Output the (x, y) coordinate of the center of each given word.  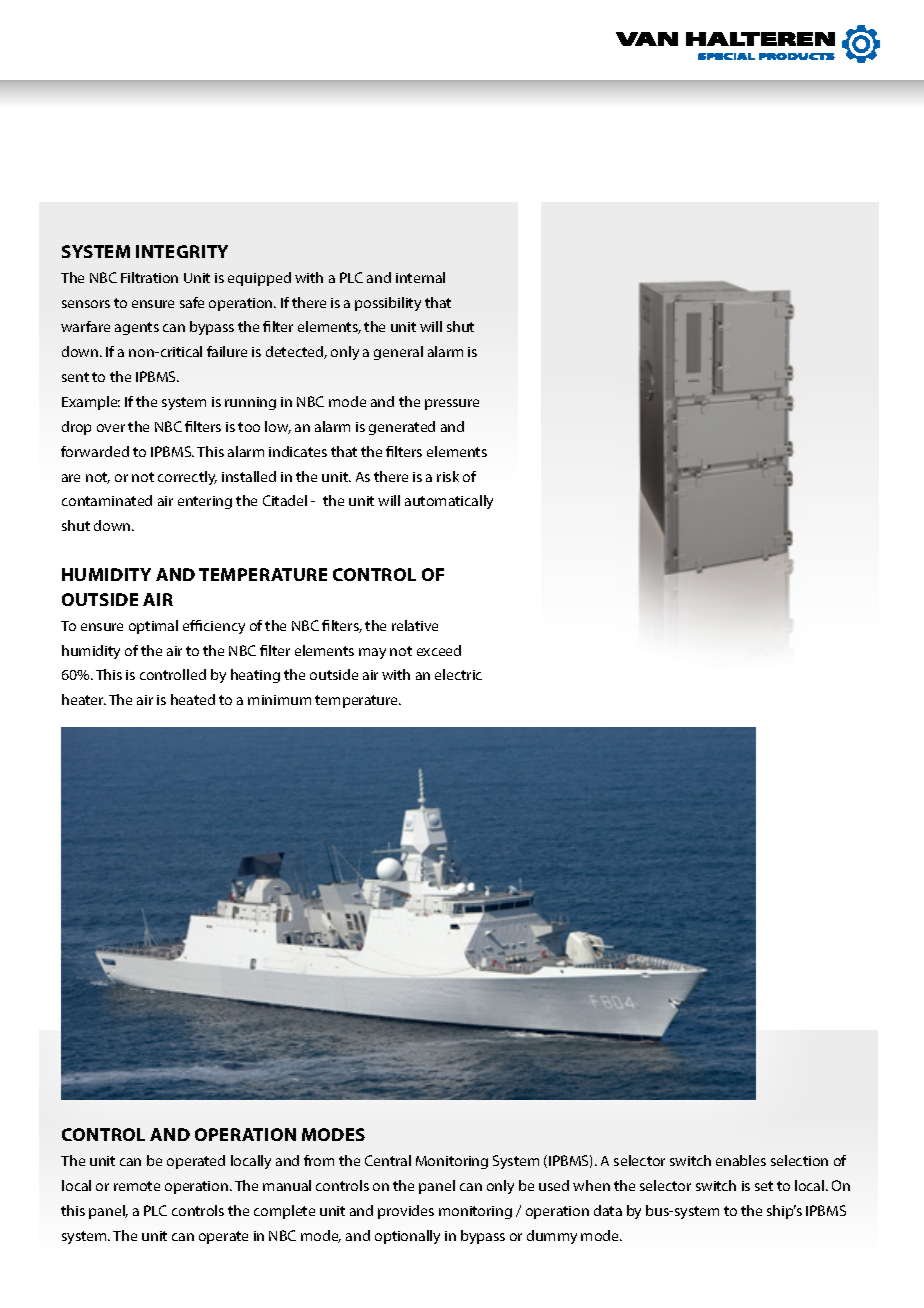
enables (741, 1160)
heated (193, 699)
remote (137, 1186)
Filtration (149, 277)
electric (458, 674)
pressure (452, 404)
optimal (153, 627)
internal (420, 277)
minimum (279, 700)
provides (406, 1212)
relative (415, 625)
